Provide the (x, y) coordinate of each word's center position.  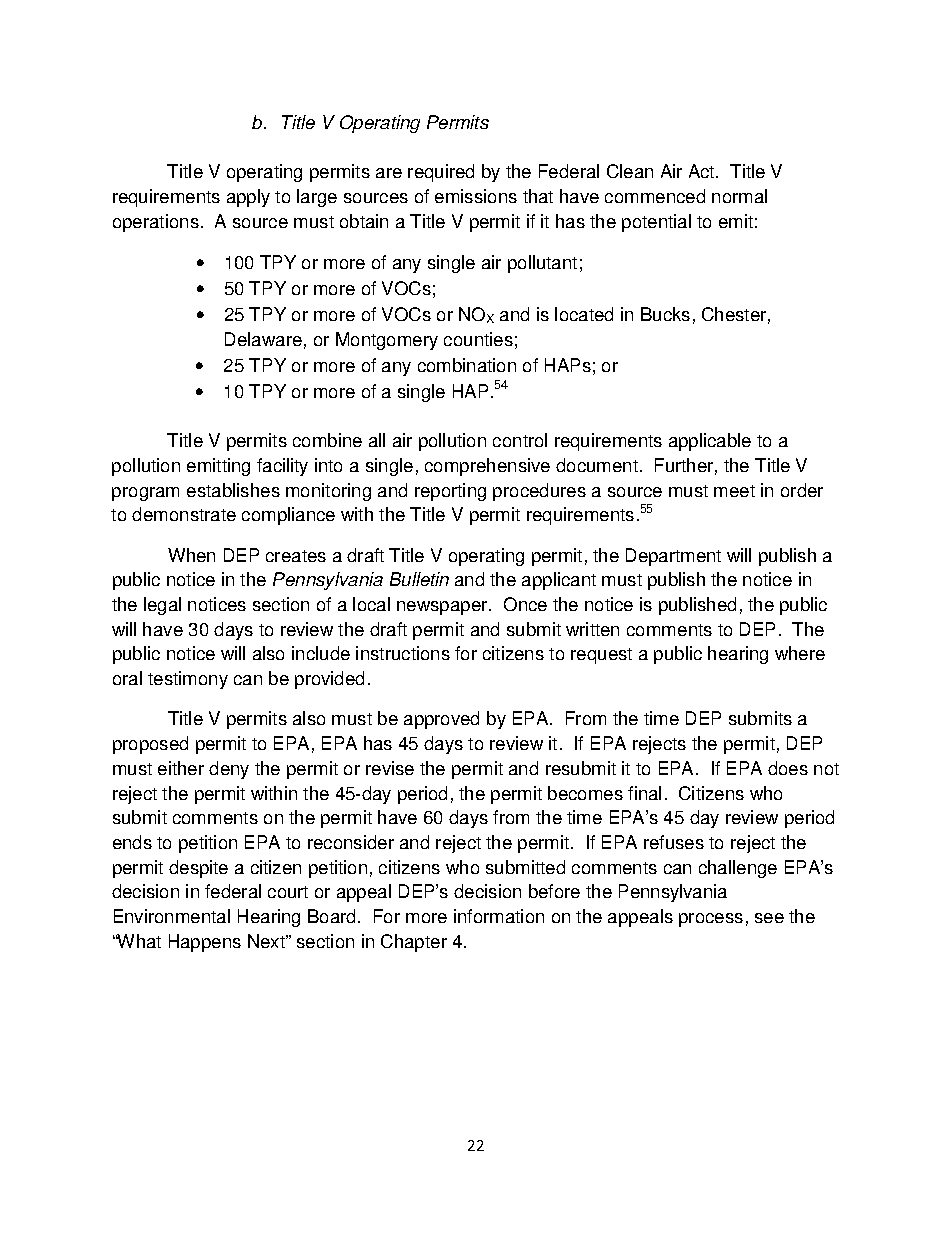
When (191, 555)
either (181, 768)
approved (441, 720)
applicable (710, 442)
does (788, 768)
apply (248, 198)
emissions (476, 196)
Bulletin (419, 579)
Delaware (263, 339)
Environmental (172, 916)
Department (673, 557)
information (499, 916)
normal (739, 196)
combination (467, 365)
